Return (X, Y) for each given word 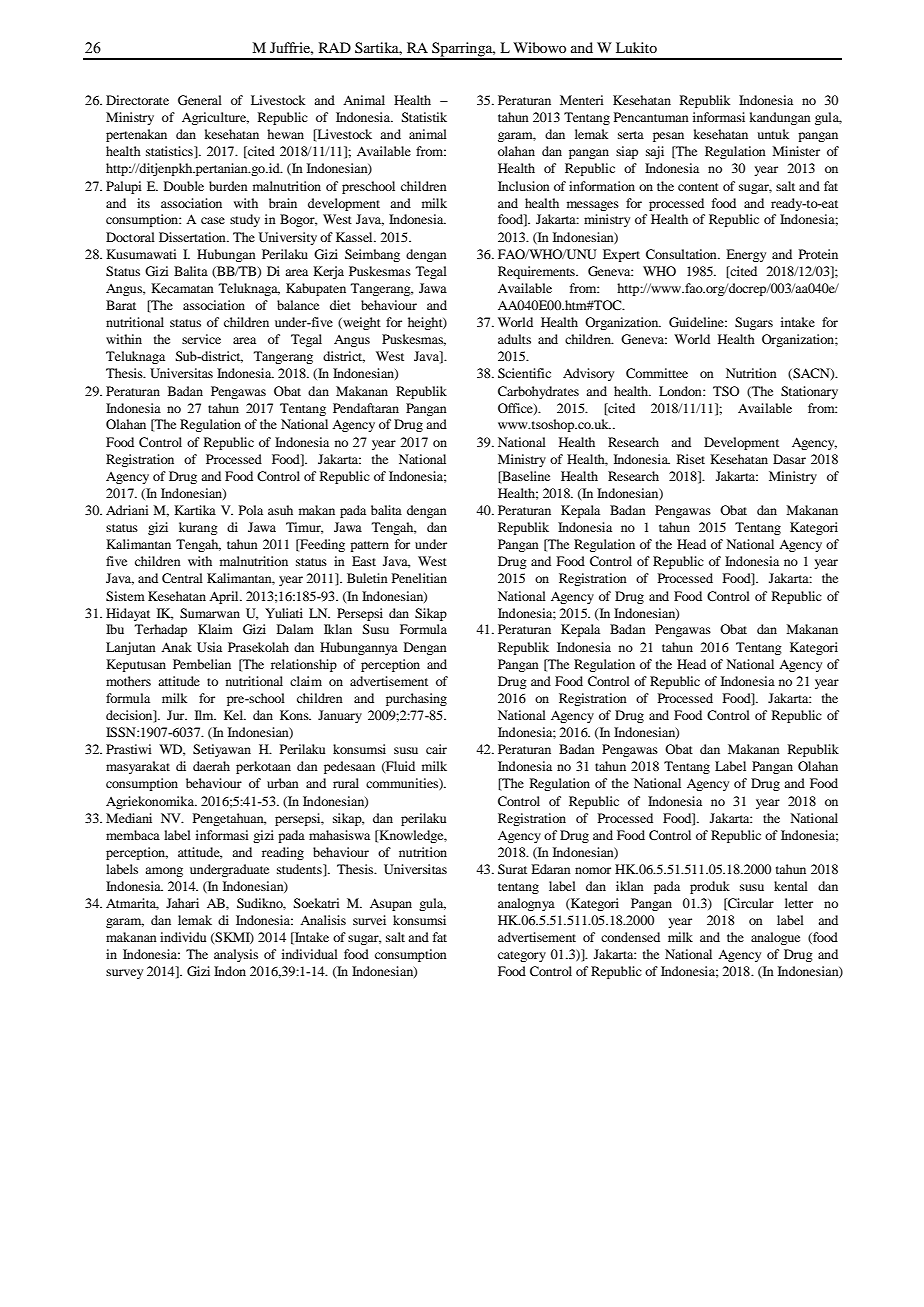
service (201, 339)
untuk (773, 134)
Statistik (424, 117)
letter (799, 903)
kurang (198, 528)
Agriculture (215, 118)
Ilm (205, 715)
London (681, 391)
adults (514, 339)
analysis (236, 955)
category (522, 956)
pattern (369, 546)
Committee (657, 373)
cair (436, 749)
